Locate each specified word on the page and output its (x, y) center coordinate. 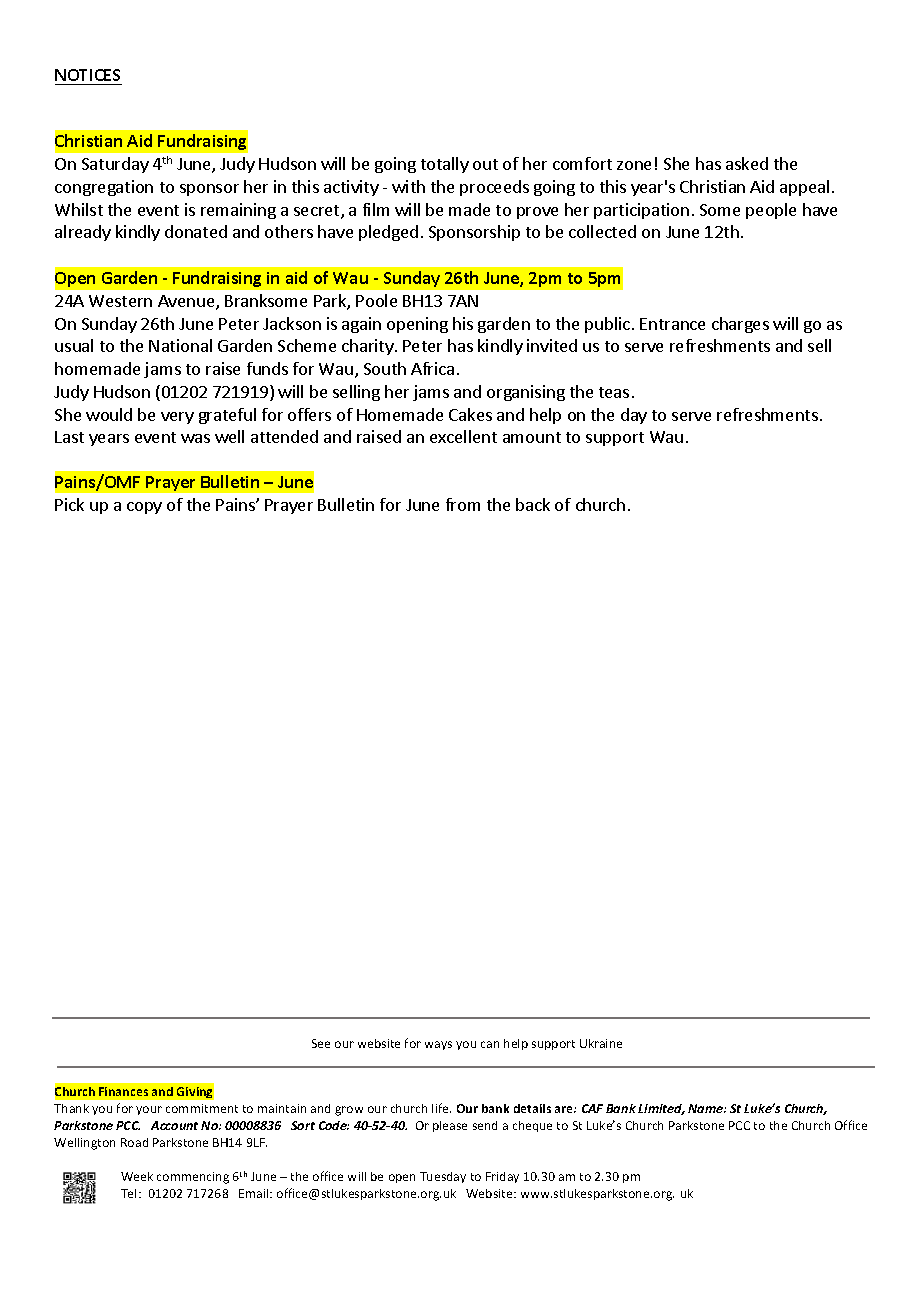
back (533, 504)
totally (445, 165)
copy (144, 508)
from (463, 504)
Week (137, 1176)
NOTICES (87, 75)
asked (747, 163)
